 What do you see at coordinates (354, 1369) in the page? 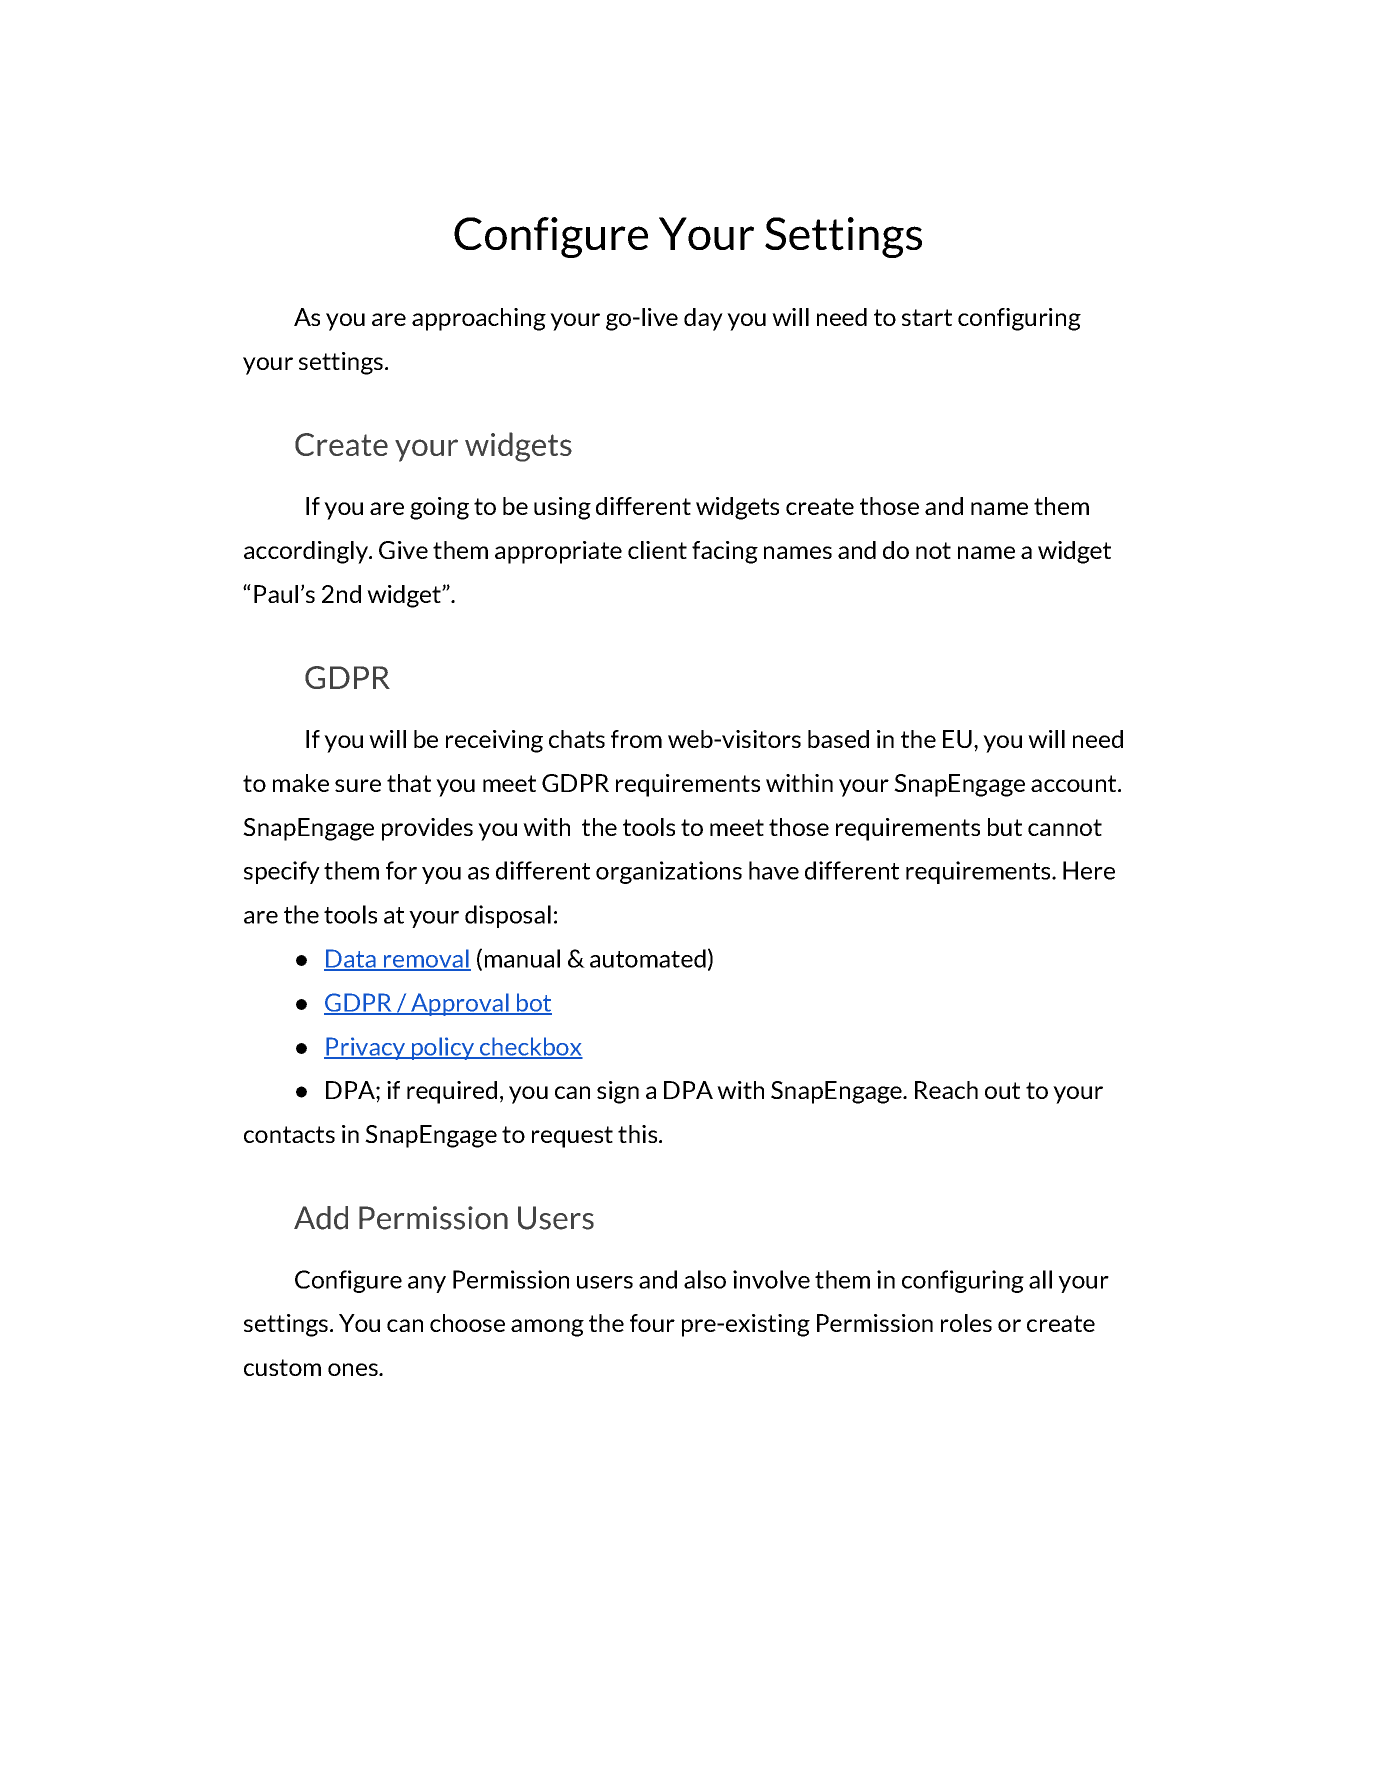
I see `ones` at bounding box center [354, 1369].
